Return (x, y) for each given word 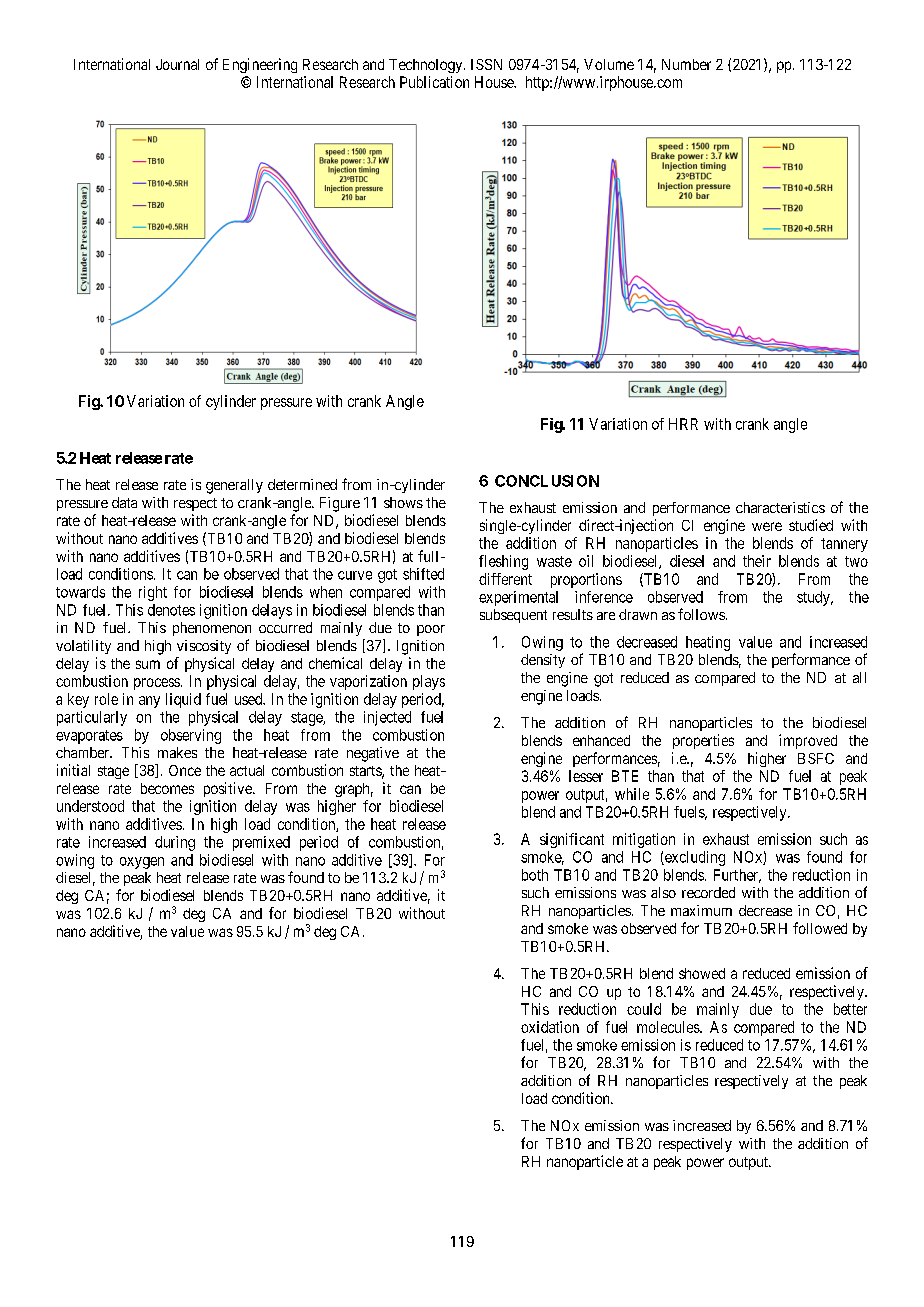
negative (373, 754)
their (757, 561)
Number (686, 64)
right (153, 593)
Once (185, 770)
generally (234, 486)
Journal (177, 64)
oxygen (142, 863)
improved (808, 741)
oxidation (550, 1027)
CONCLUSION (547, 481)
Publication (434, 82)
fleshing (503, 562)
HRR (683, 424)
